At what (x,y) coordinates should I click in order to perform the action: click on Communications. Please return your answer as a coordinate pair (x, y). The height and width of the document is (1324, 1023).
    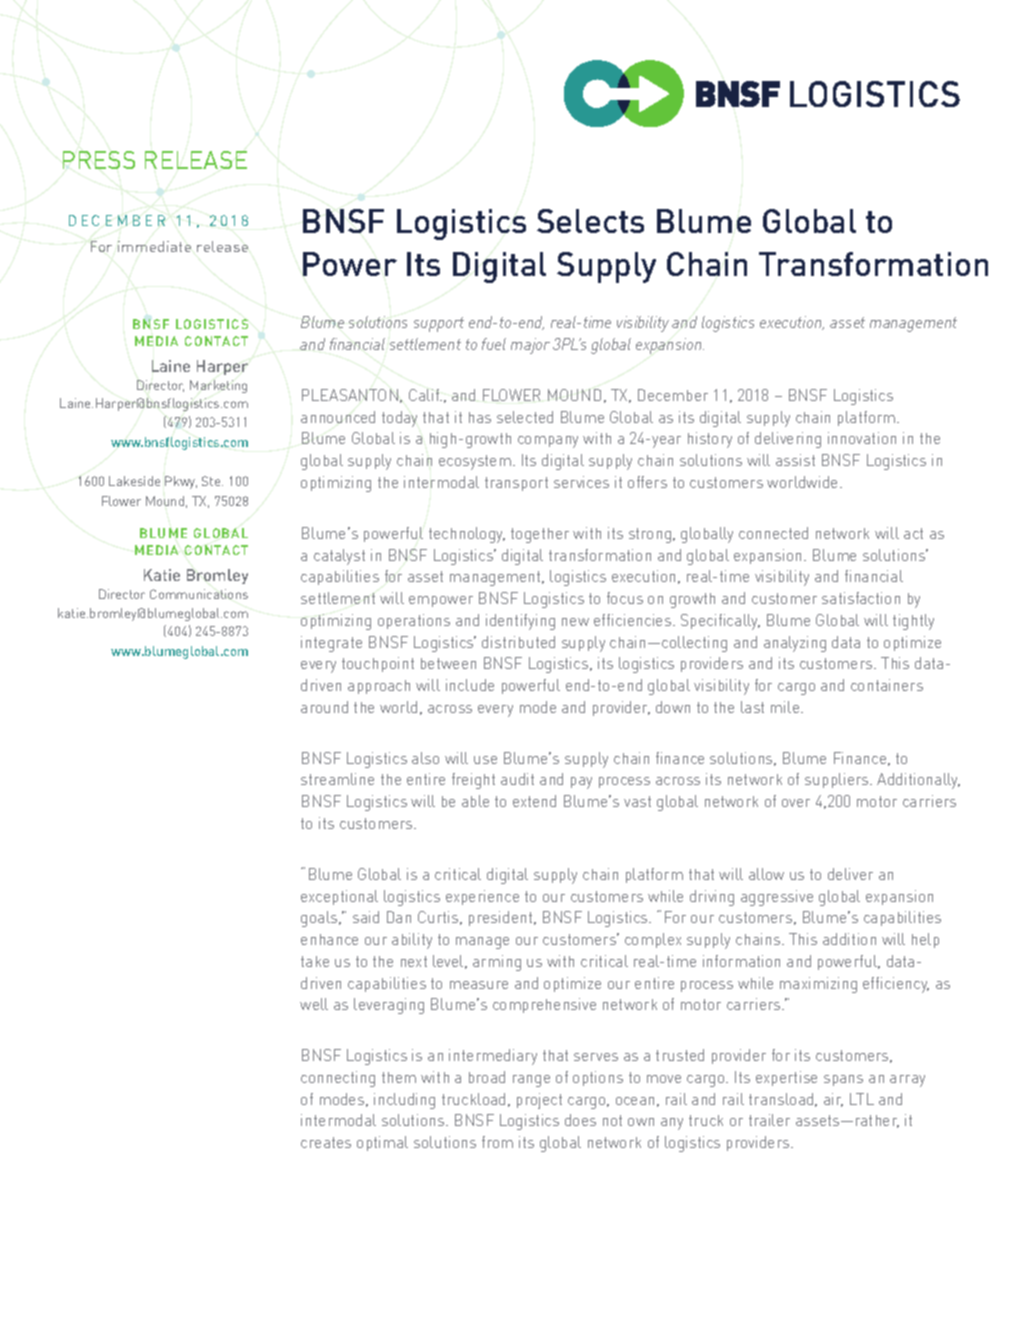
    Looking at the image, I should click on (199, 594).
